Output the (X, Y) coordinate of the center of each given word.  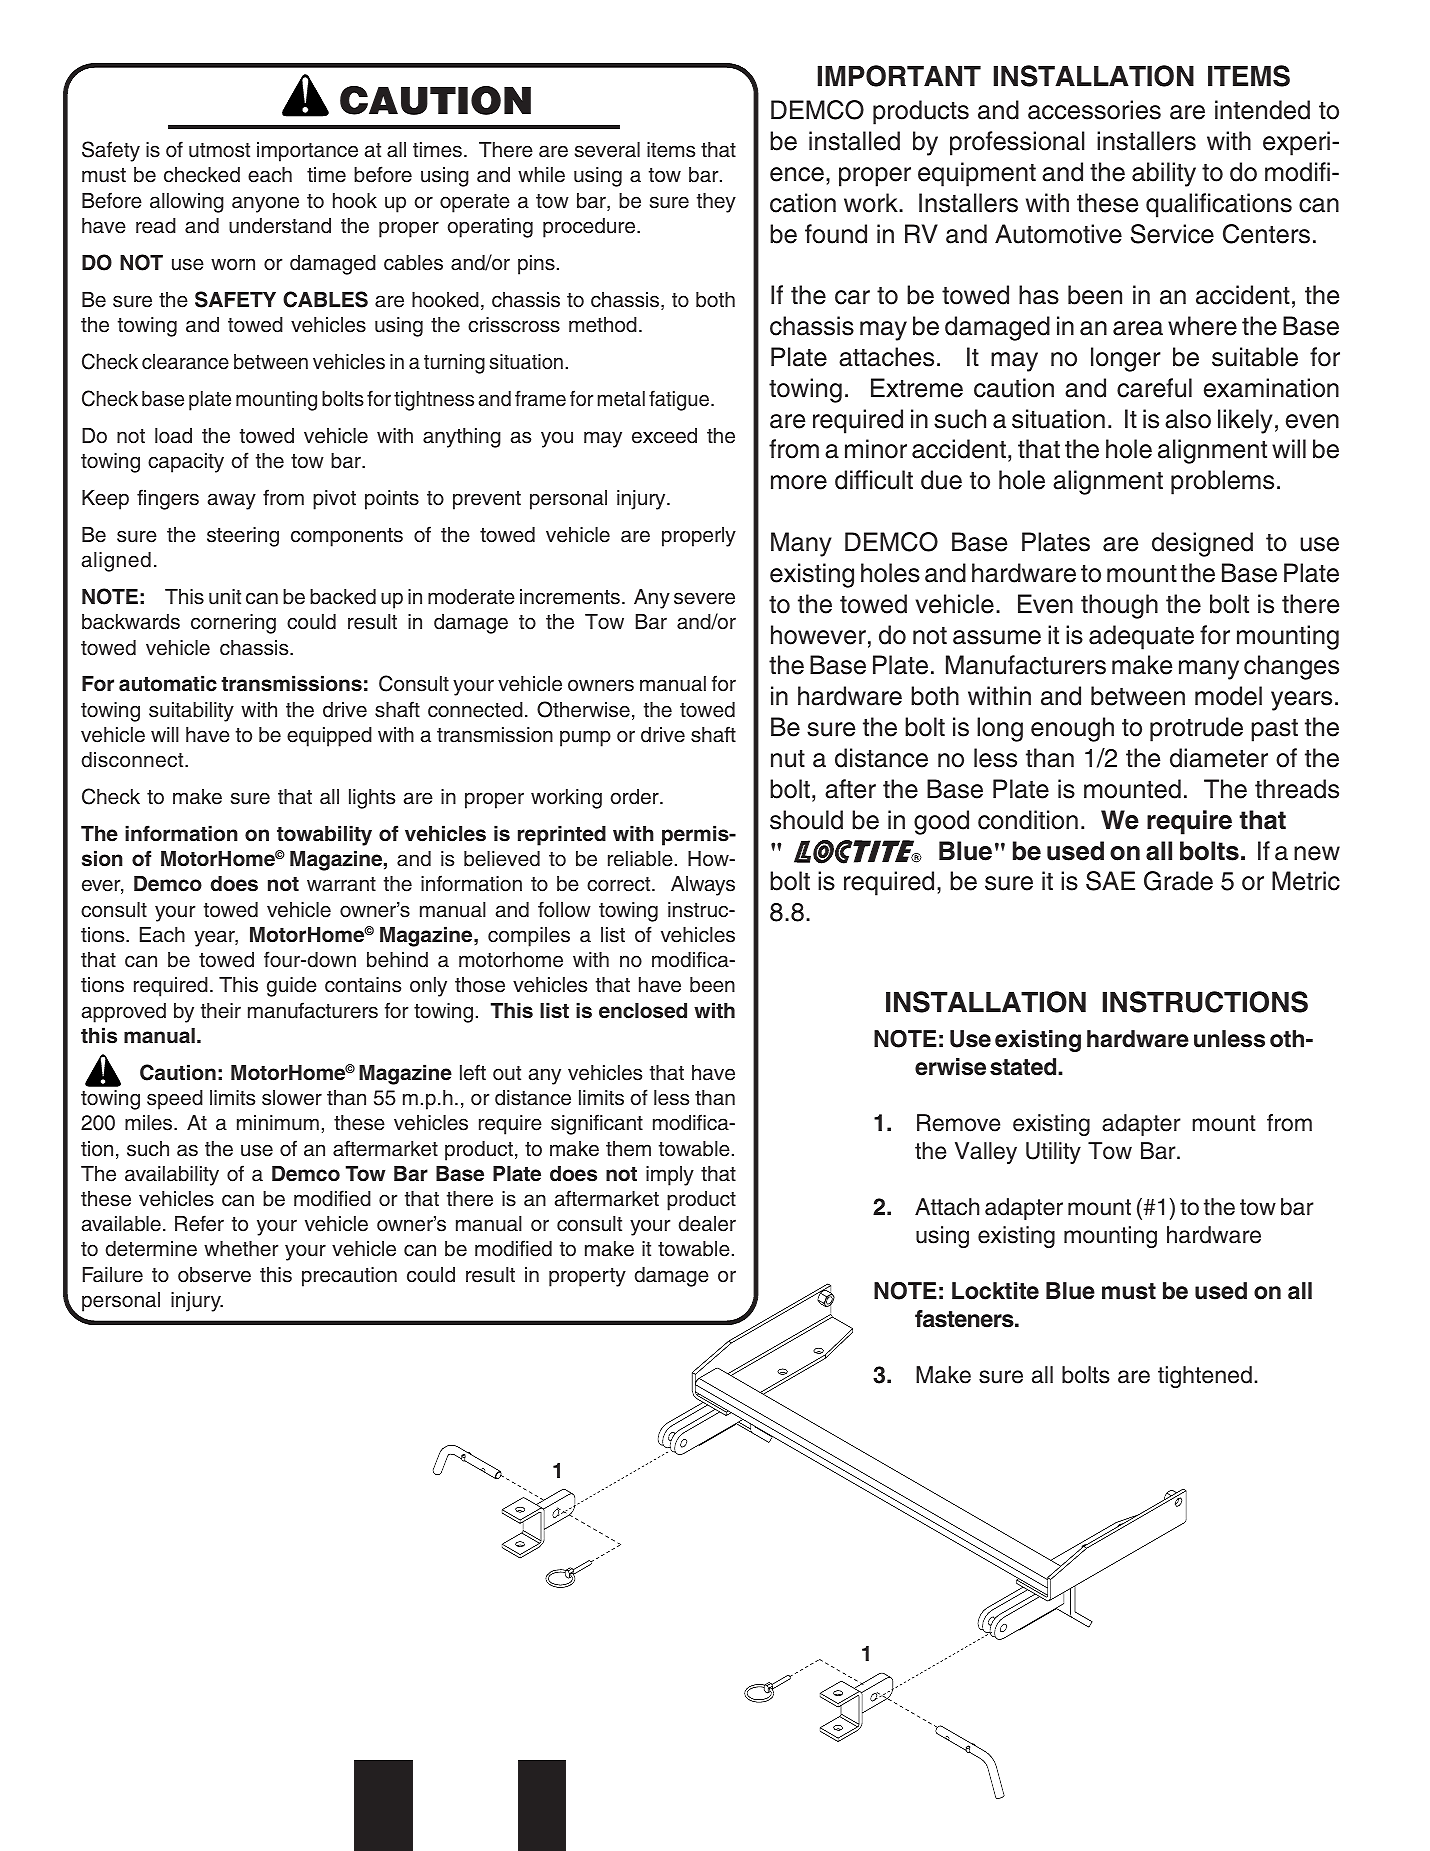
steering (243, 537)
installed (854, 141)
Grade (1178, 881)
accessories (1094, 110)
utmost (219, 150)
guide (292, 987)
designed (1202, 544)
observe (214, 1275)
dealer (707, 1224)
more (799, 482)
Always (703, 886)
